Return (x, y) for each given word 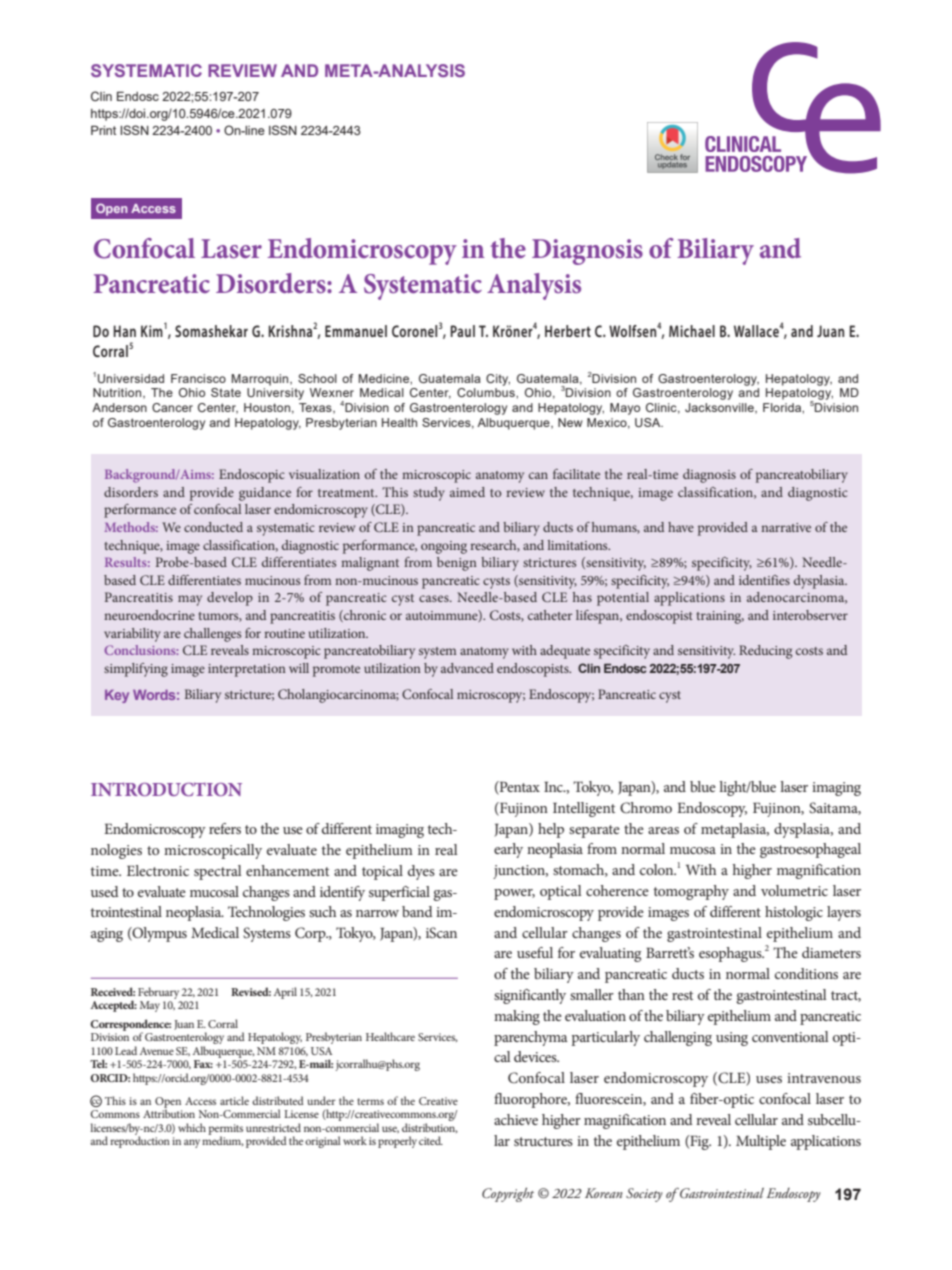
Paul (462, 331)
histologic (794, 913)
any (192, 1143)
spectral (217, 872)
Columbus (487, 392)
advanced (467, 668)
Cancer (172, 407)
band (417, 911)
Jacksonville (720, 408)
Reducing (765, 652)
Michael (692, 331)
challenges (212, 635)
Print (103, 130)
